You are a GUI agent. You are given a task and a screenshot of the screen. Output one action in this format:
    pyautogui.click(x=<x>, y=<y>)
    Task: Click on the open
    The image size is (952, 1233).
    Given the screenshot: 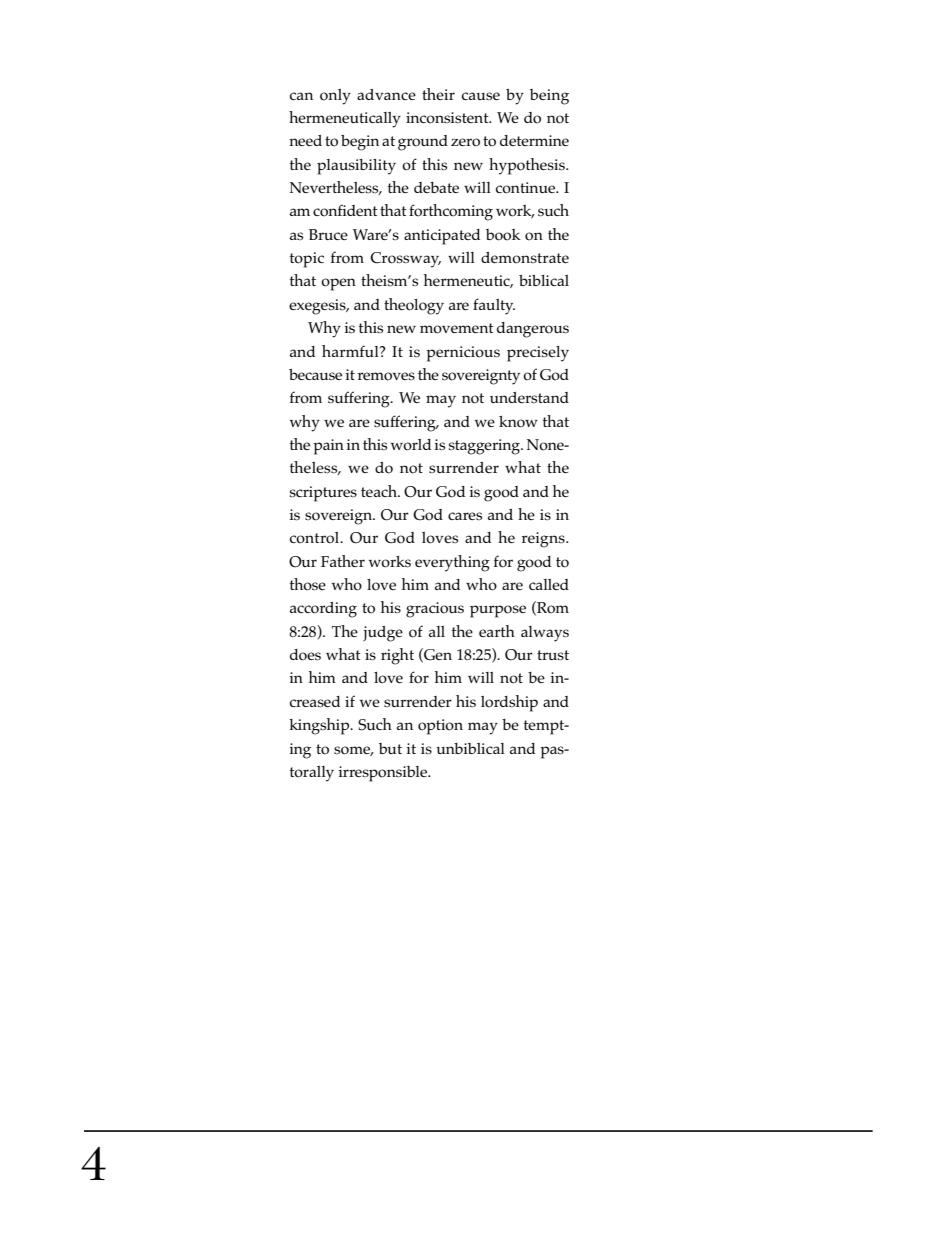 What is the action you would take?
    pyautogui.click(x=338, y=284)
